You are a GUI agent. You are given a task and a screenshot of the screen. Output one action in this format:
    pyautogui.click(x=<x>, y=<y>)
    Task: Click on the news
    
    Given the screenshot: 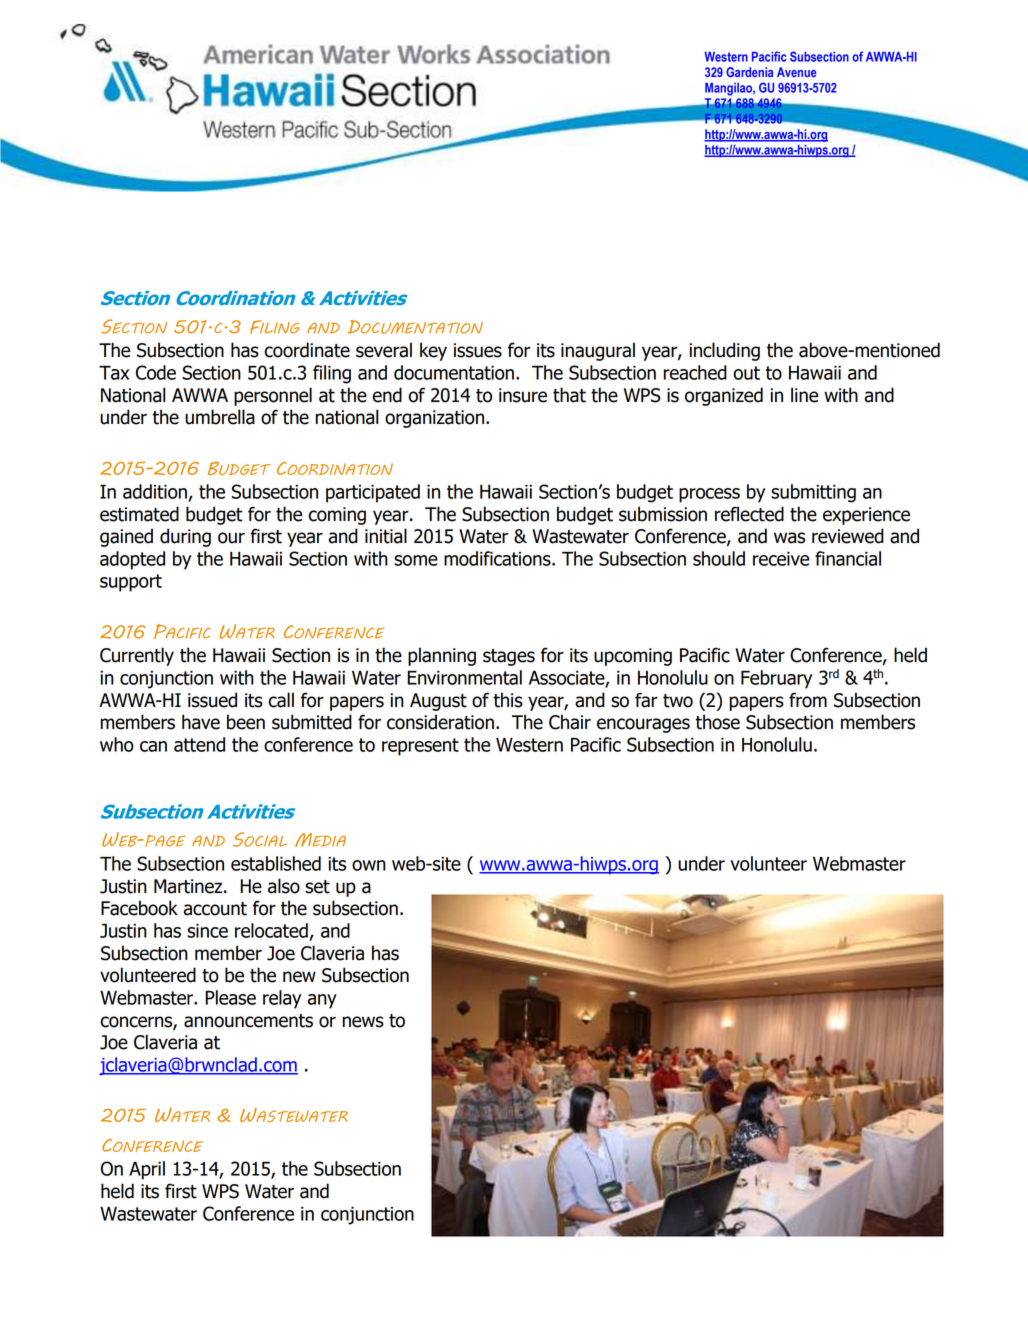 What is the action you would take?
    pyautogui.click(x=363, y=1022)
